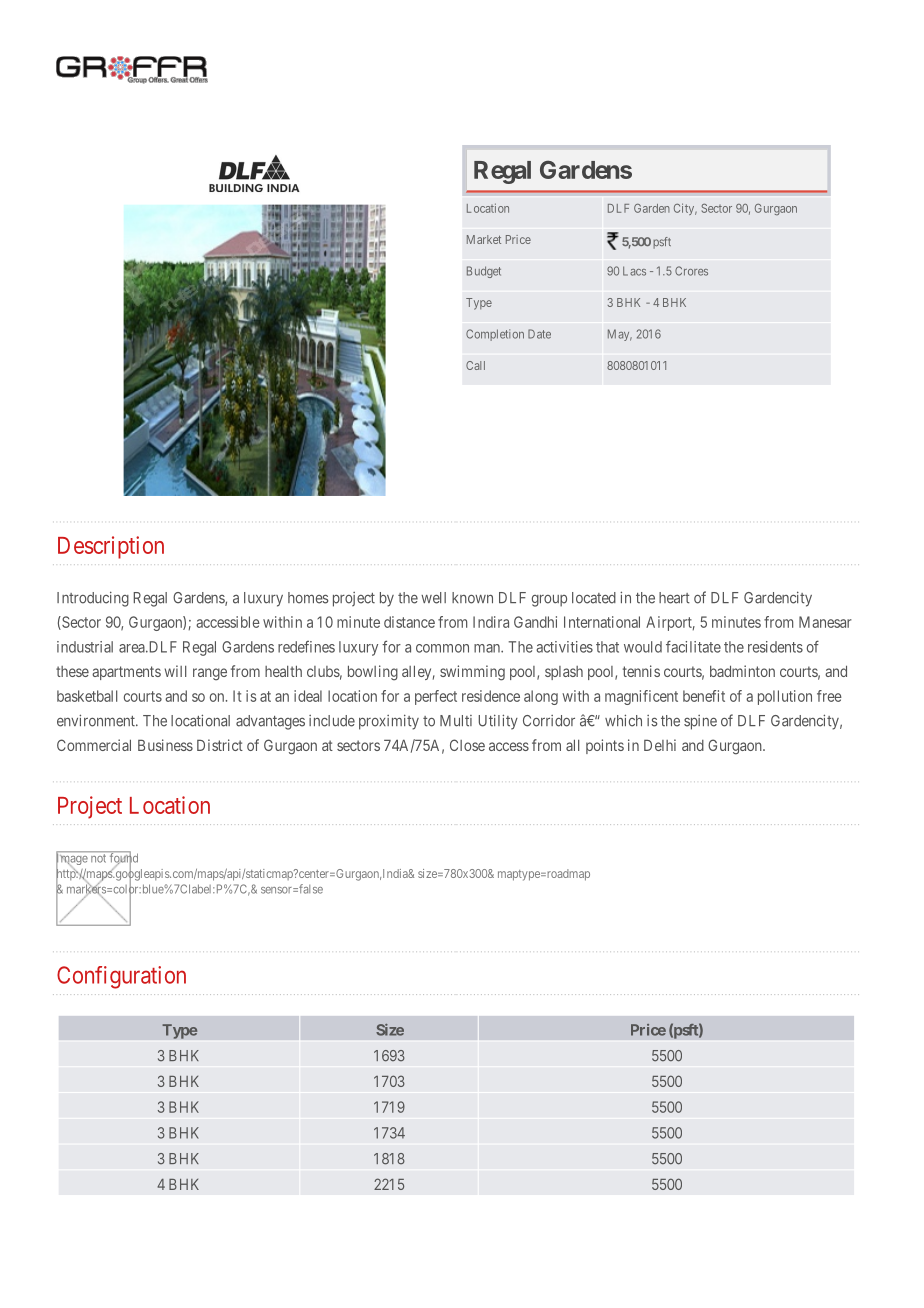 Image resolution: width=924 pixels, height=1308 pixels. I want to click on found, so click(122, 858).
